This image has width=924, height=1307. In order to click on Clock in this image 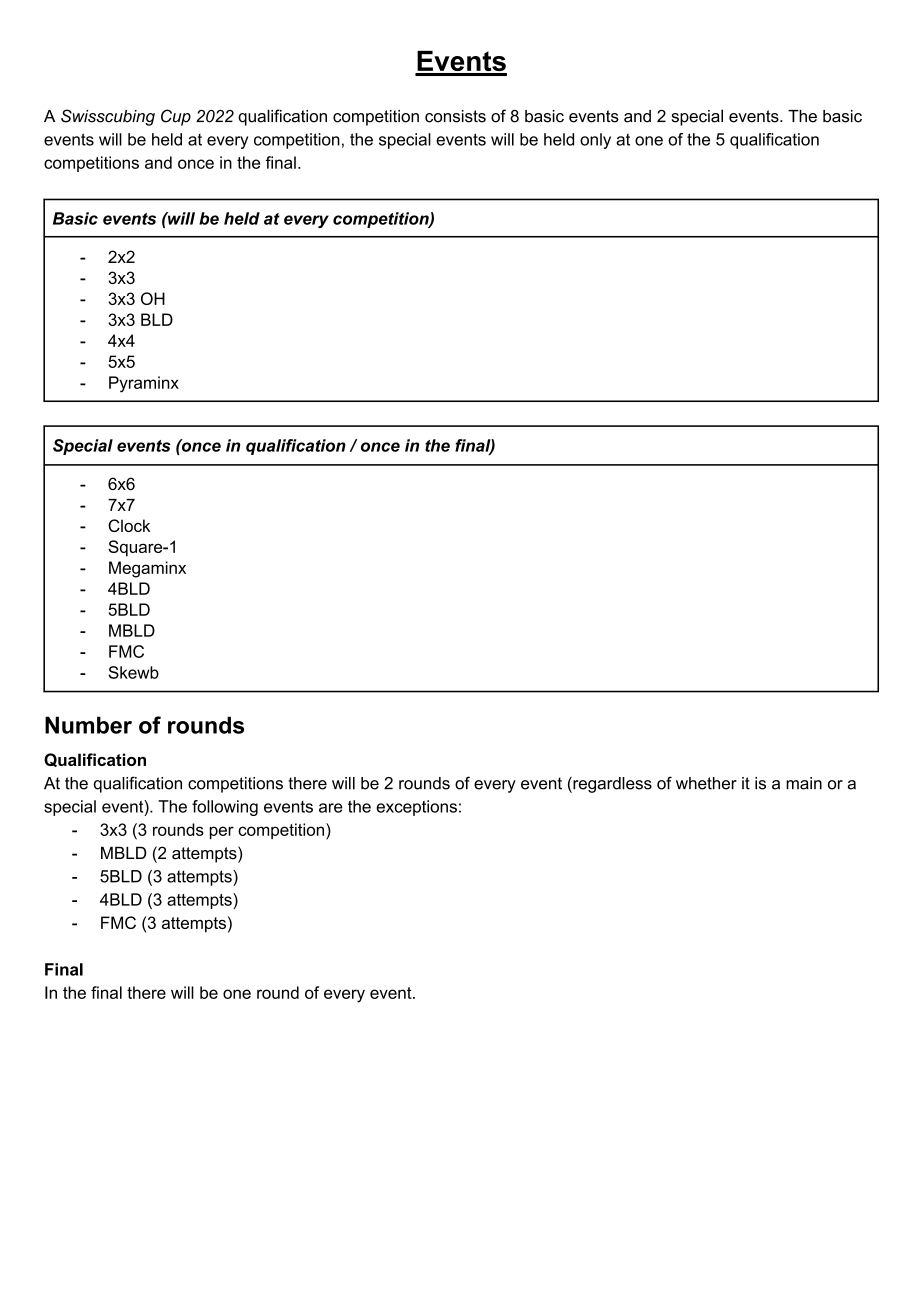, I will do `click(129, 525)`.
